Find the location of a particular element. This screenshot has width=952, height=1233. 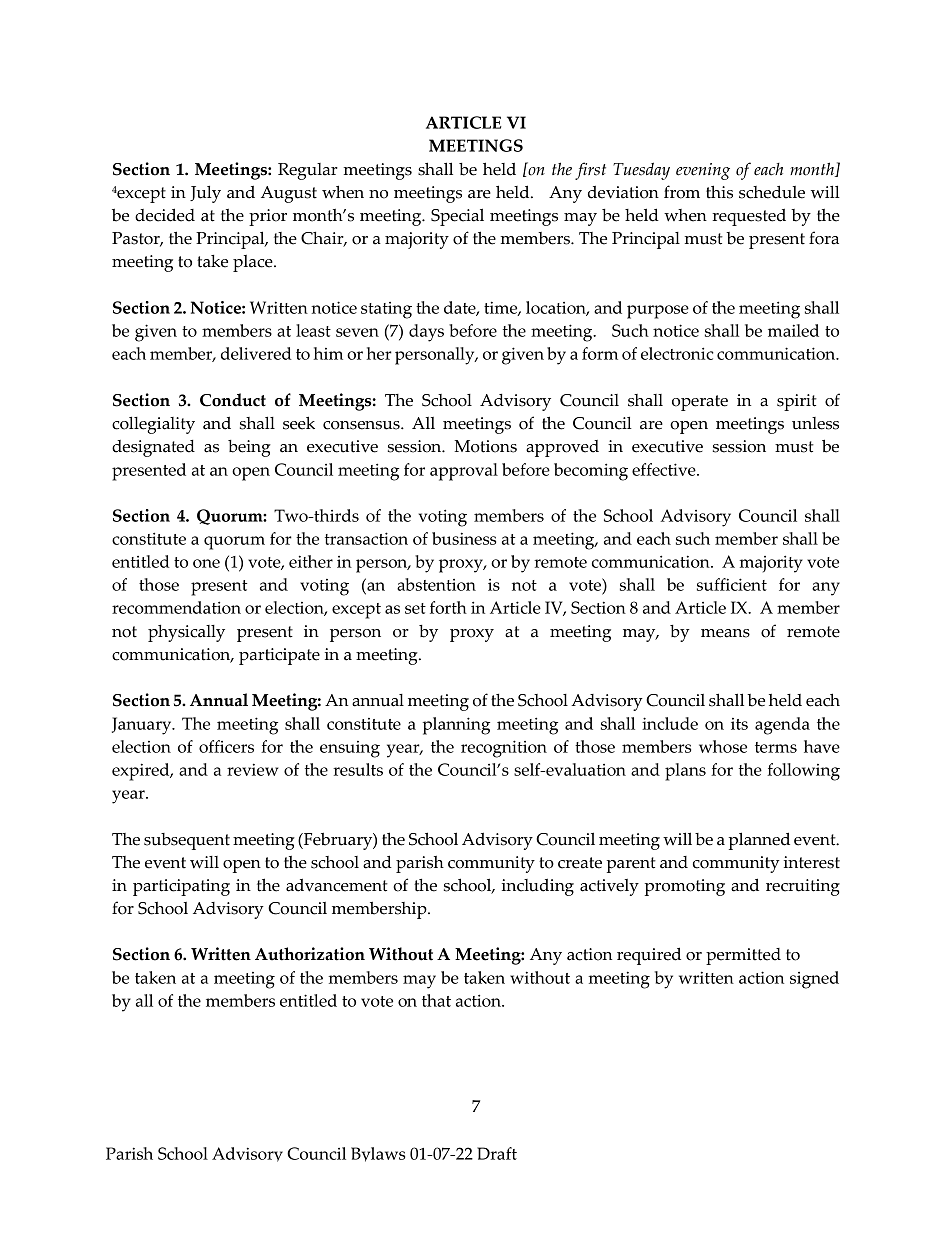

effective is located at coordinates (665, 469).
